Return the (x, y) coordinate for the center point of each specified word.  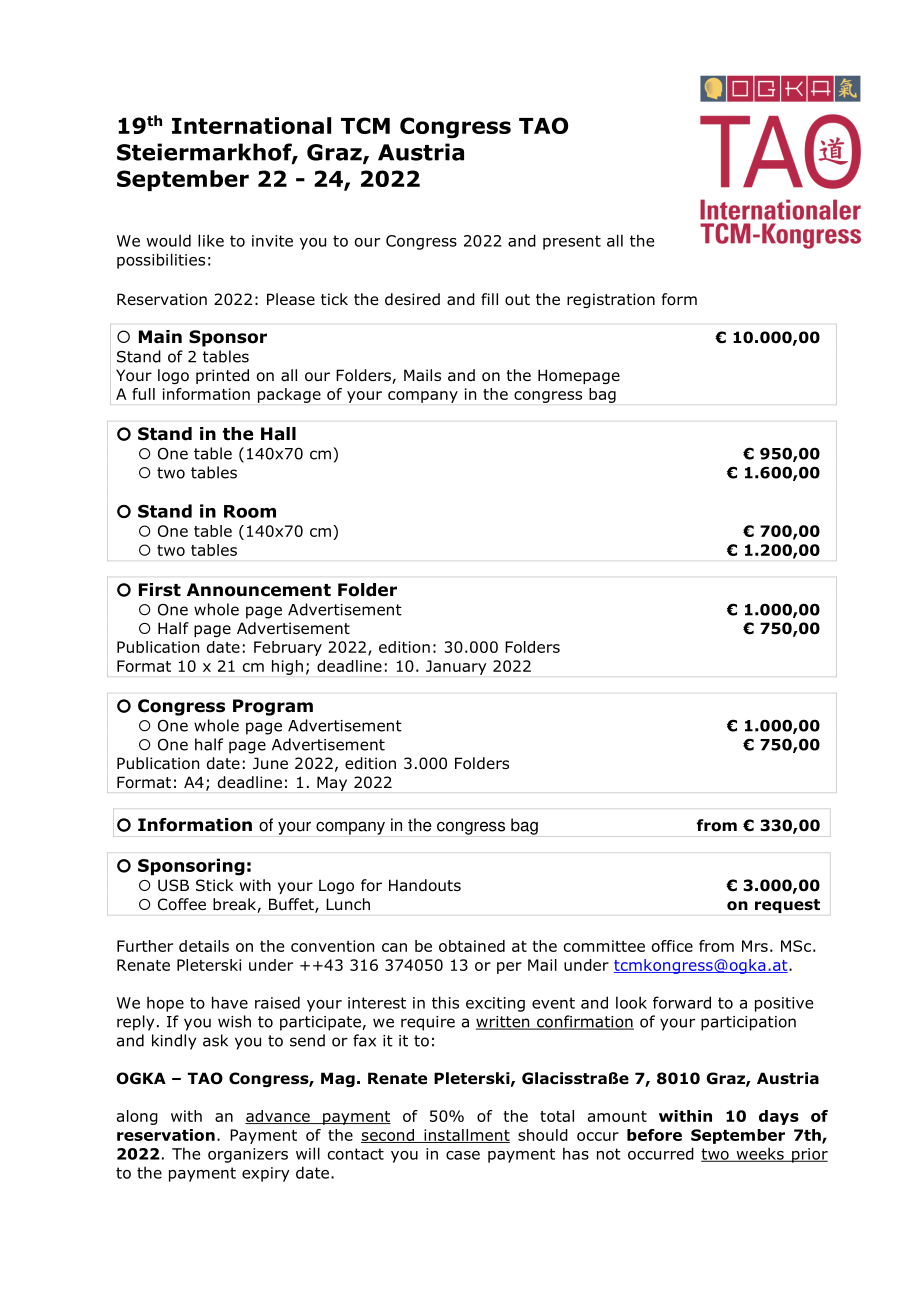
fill (489, 299)
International (251, 125)
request (787, 906)
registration (611, 300)
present (572, 242)
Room (250, 511)
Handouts (425, 885)
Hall (278, 434)
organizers (248, 1155)
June (270, 763)
